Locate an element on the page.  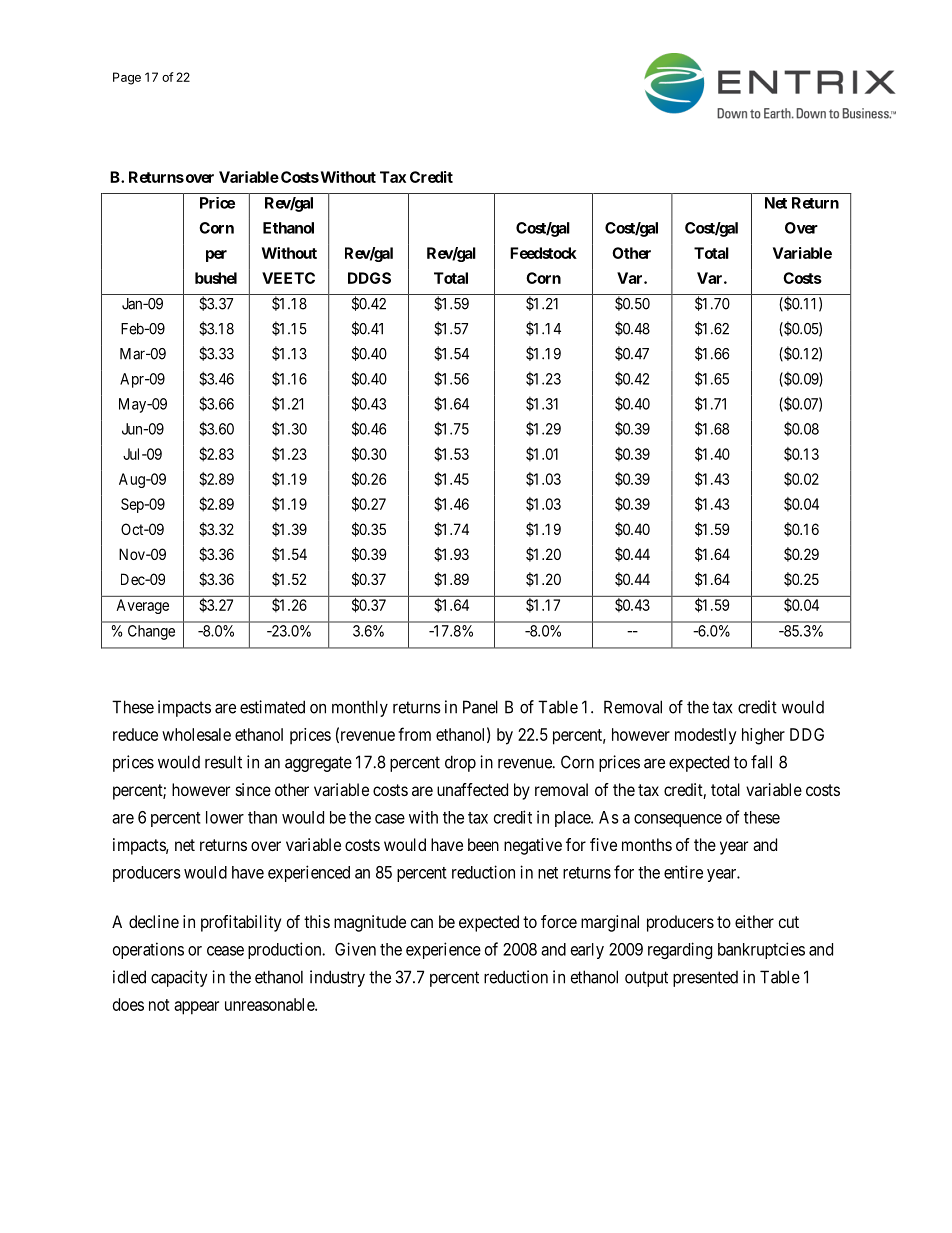
Panel is located at coordinates (480, 707).
